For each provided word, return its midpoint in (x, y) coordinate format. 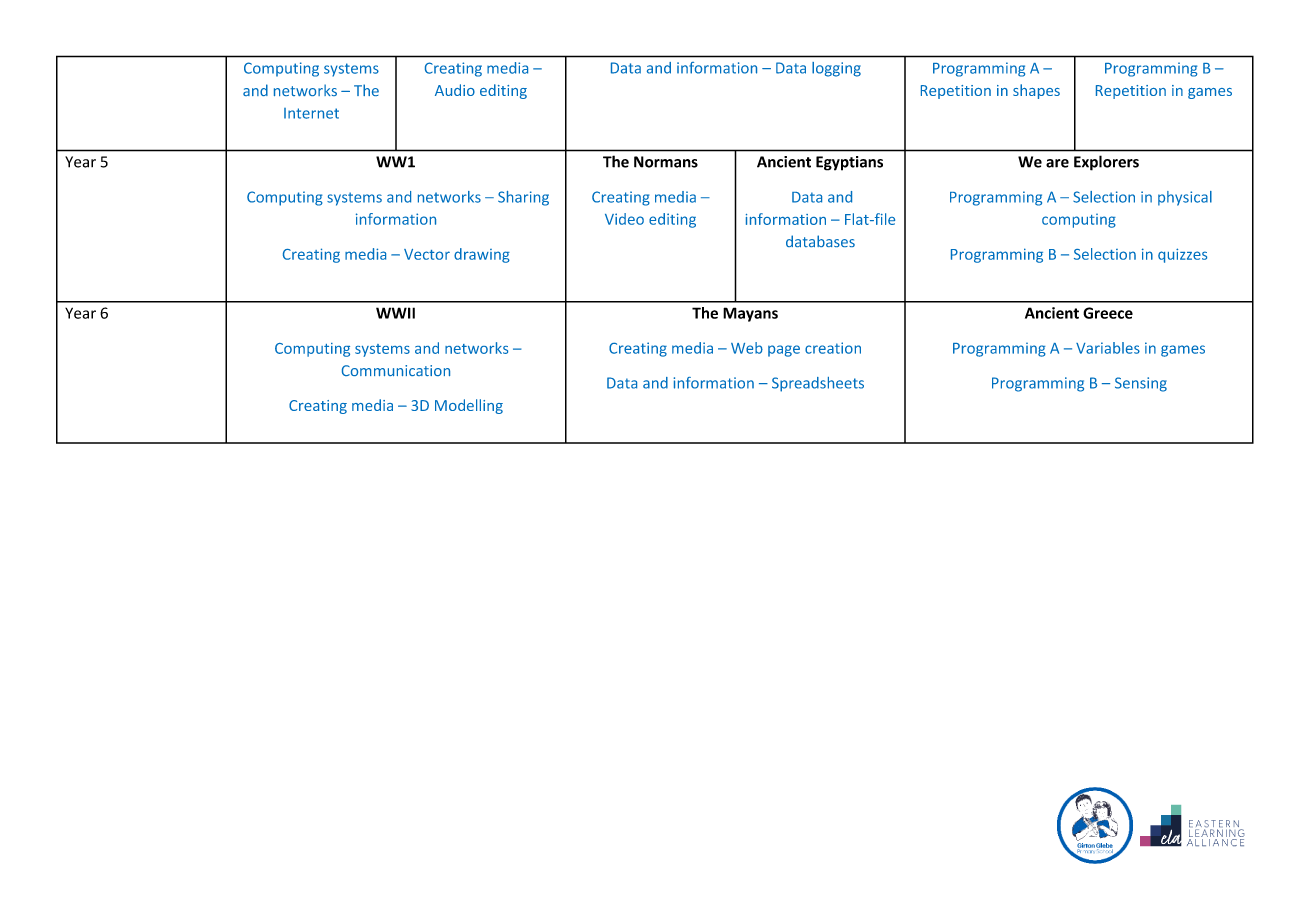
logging (836, 69)
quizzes (1182, 255)
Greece (1108, 313)
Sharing (523, 198)
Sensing (1141, 384)
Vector (427, 254)
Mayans (750, 314)
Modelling (469, 406)
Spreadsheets (818, 384)
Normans (666, 162)
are (1057, 163)
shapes (1036, 91)
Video (624, 219)
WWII (395, 313)
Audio (455, 90)
